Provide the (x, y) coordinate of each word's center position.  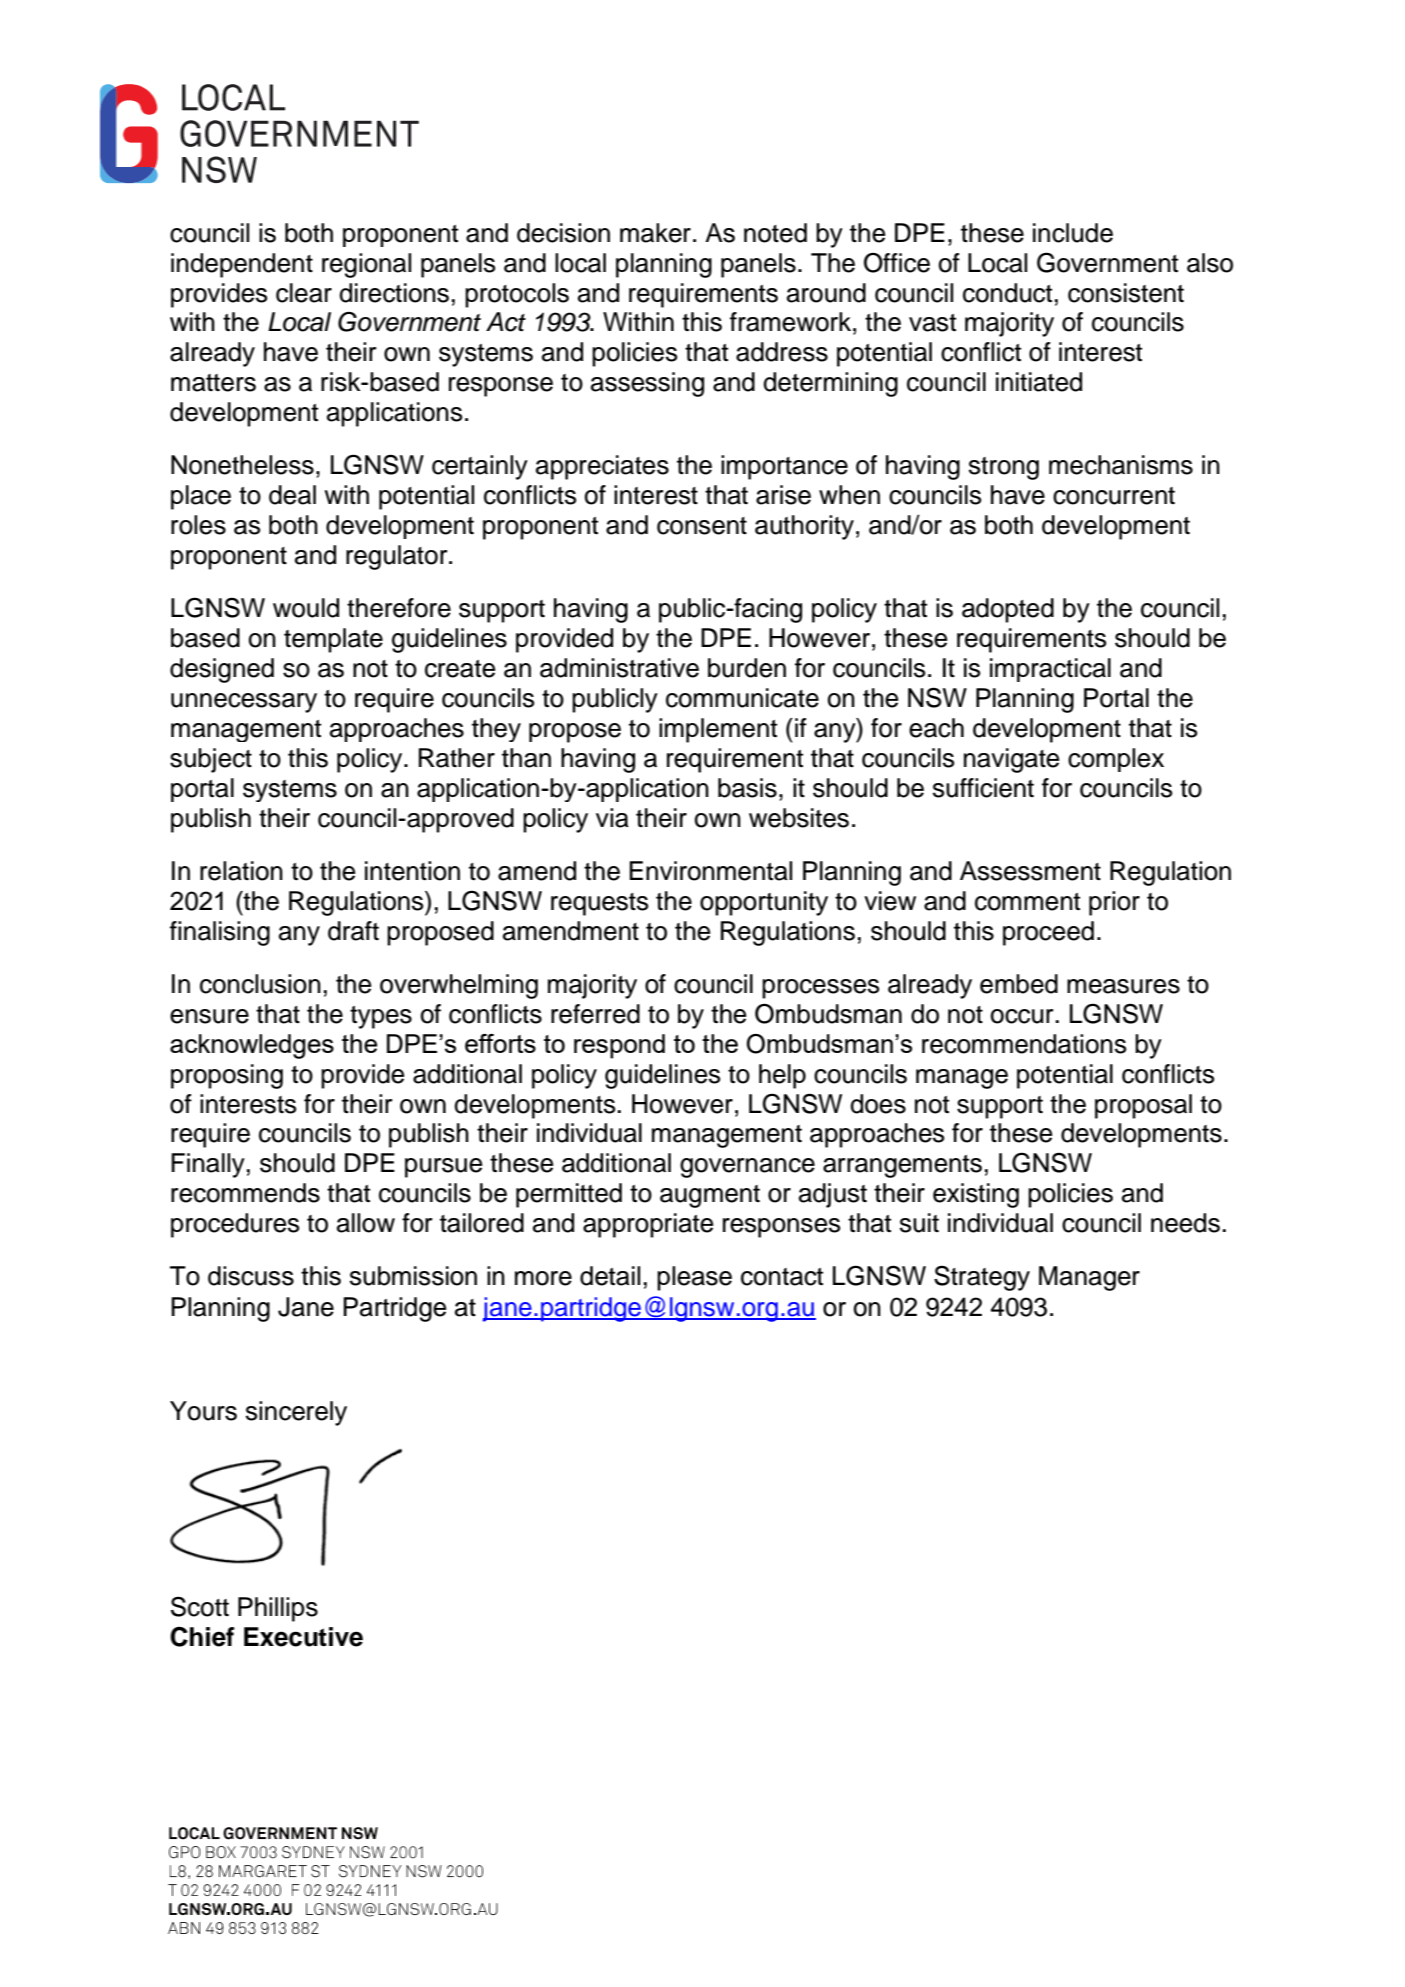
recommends (245, 1193)
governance (747, 1168)
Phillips (278, 1609)
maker (655, 233)
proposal (1143, 1106)
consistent (1126, 293)
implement (718, 730)
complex (1116, 760)
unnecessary (244, 703)
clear (304, 293)
